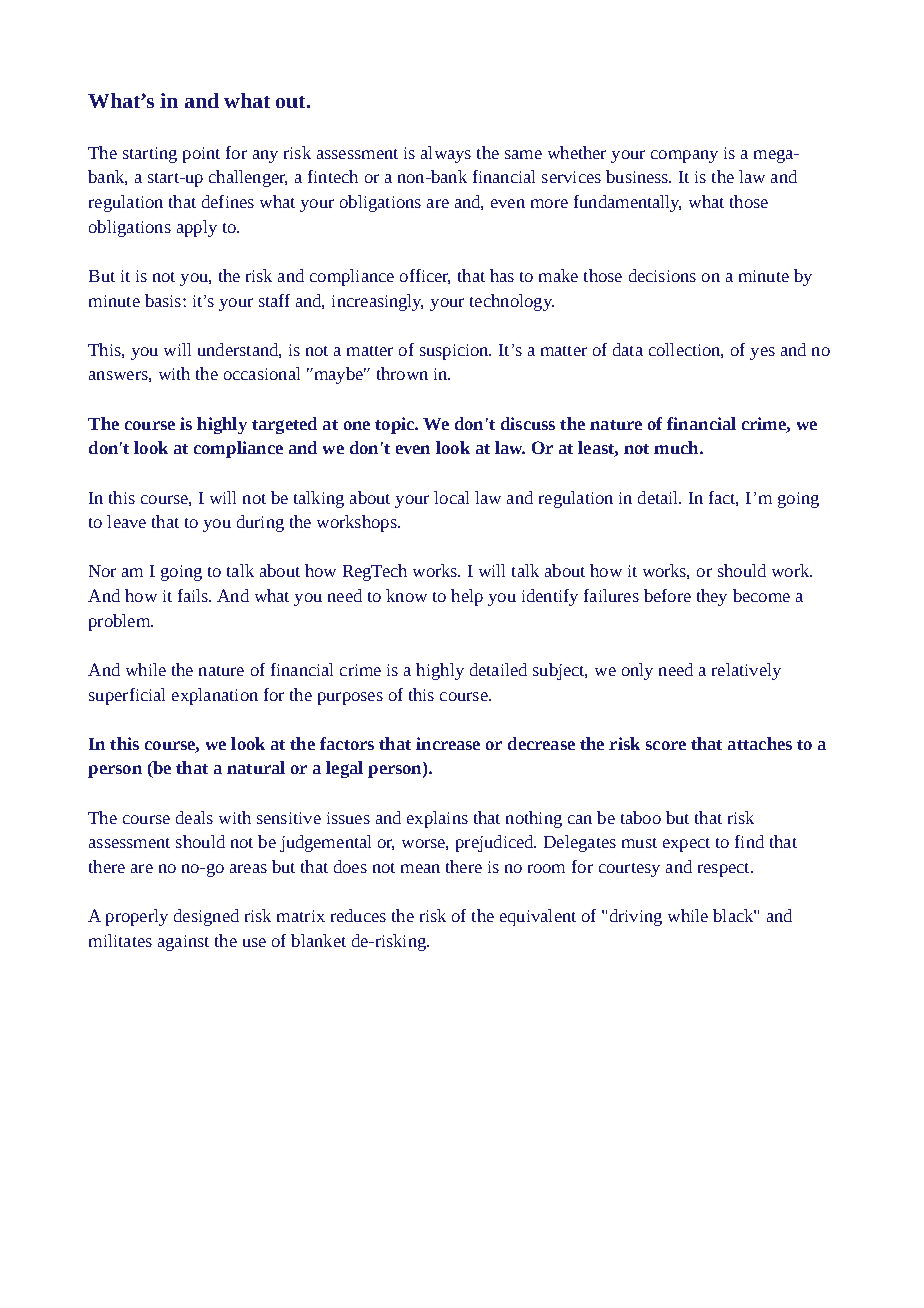  I want to click on purposes, so click(350, 698).
